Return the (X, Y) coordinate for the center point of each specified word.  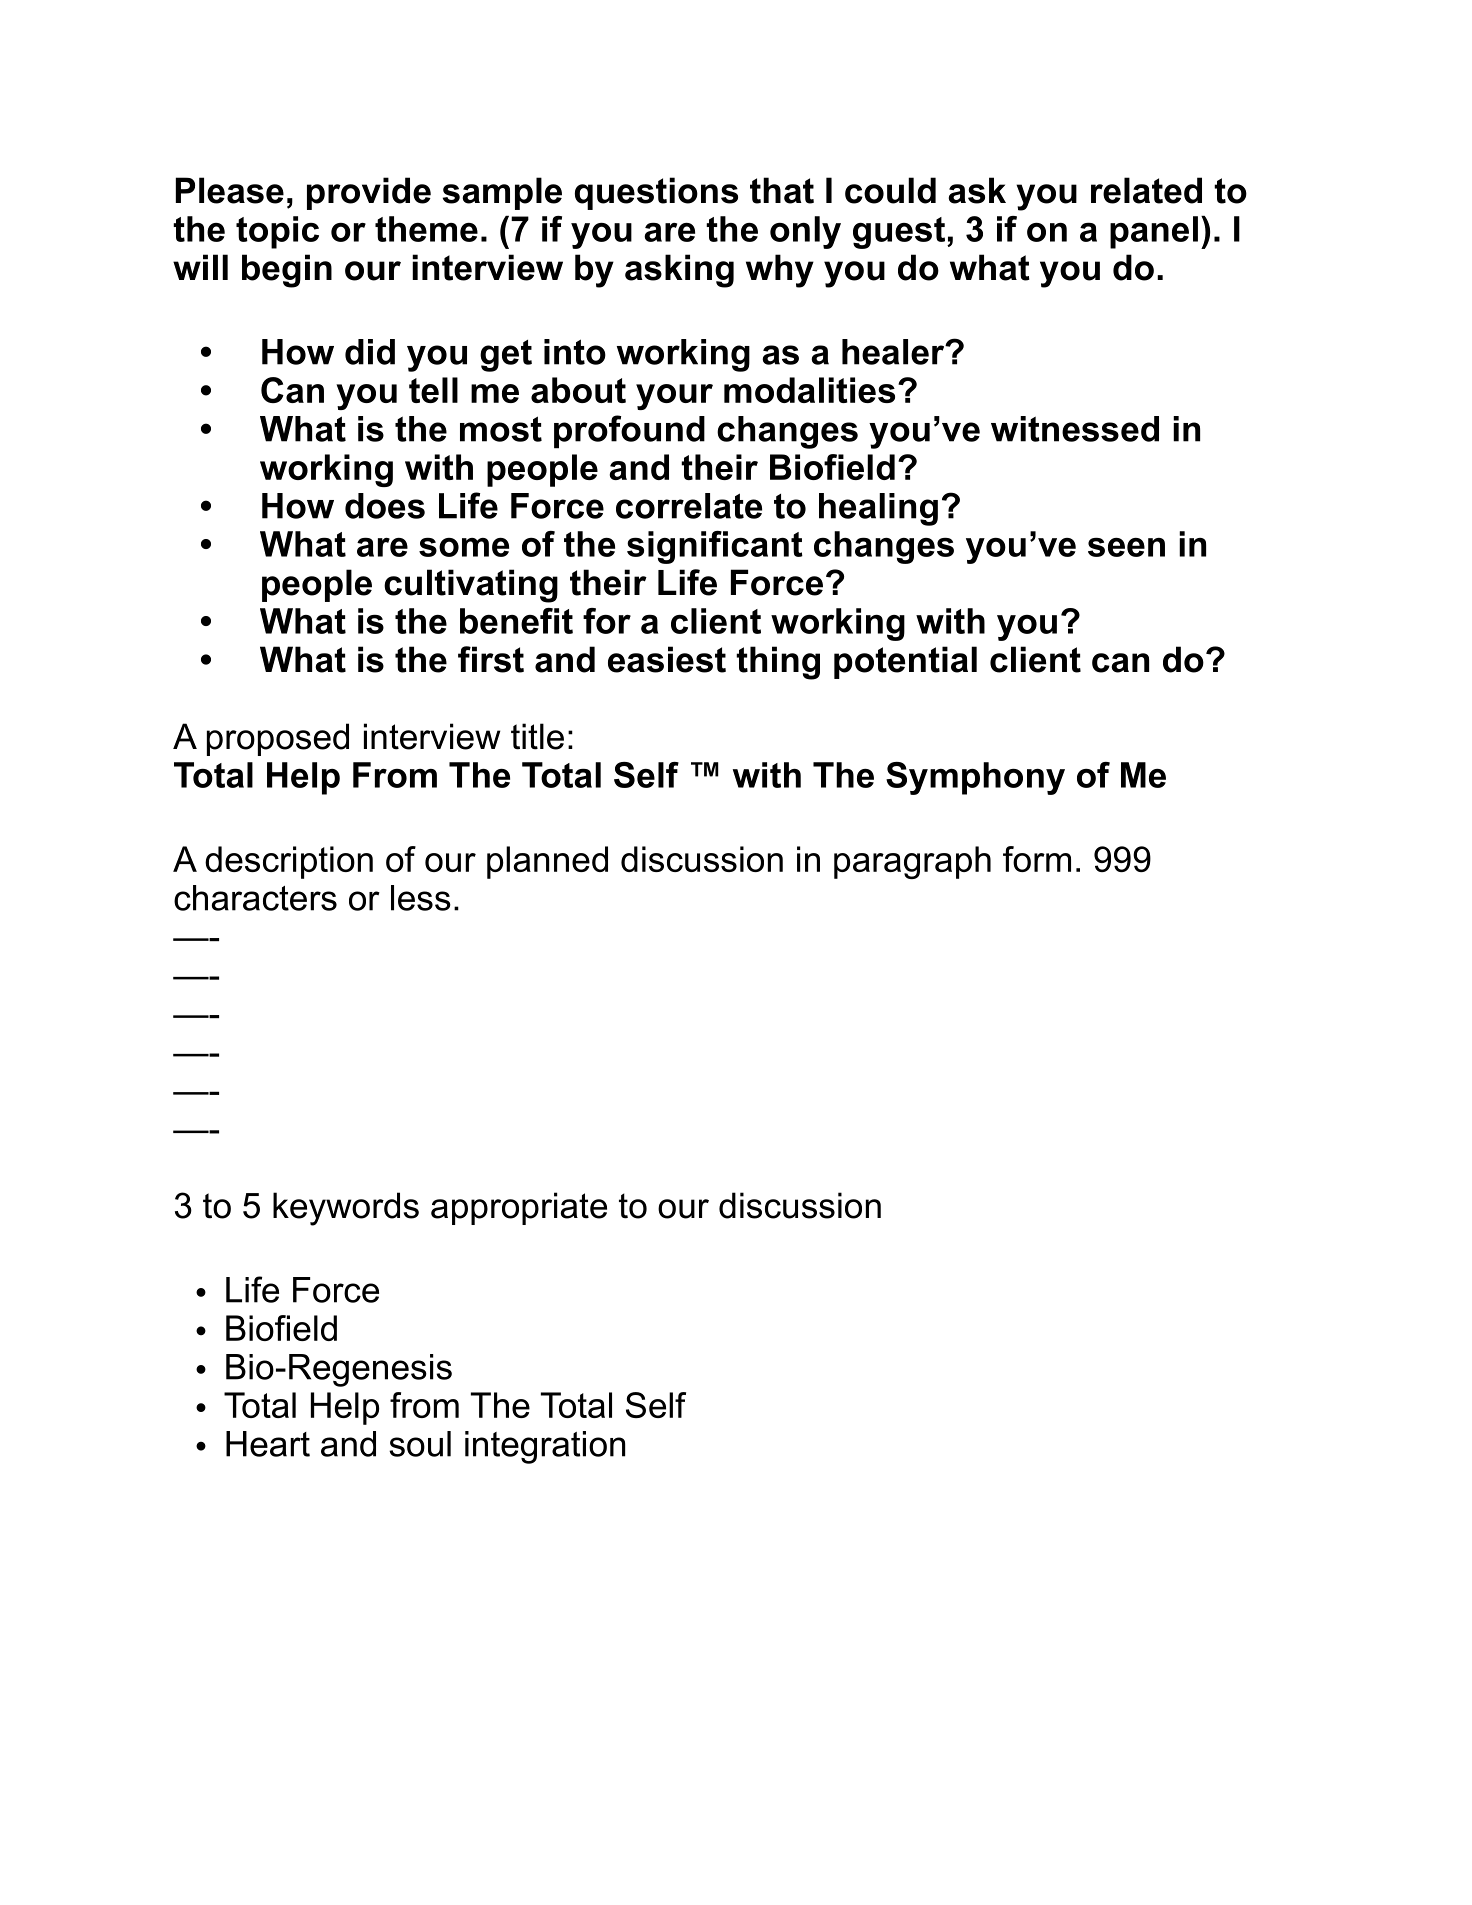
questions (656, 193)
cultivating (471, 586)
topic (277, 232)
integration (545, 1447)
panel (1154, 232)
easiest (667, 659)
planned (547, 862)
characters (255, 898)
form (1037, 859)
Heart (268, 1444)
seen (1126, 547)
